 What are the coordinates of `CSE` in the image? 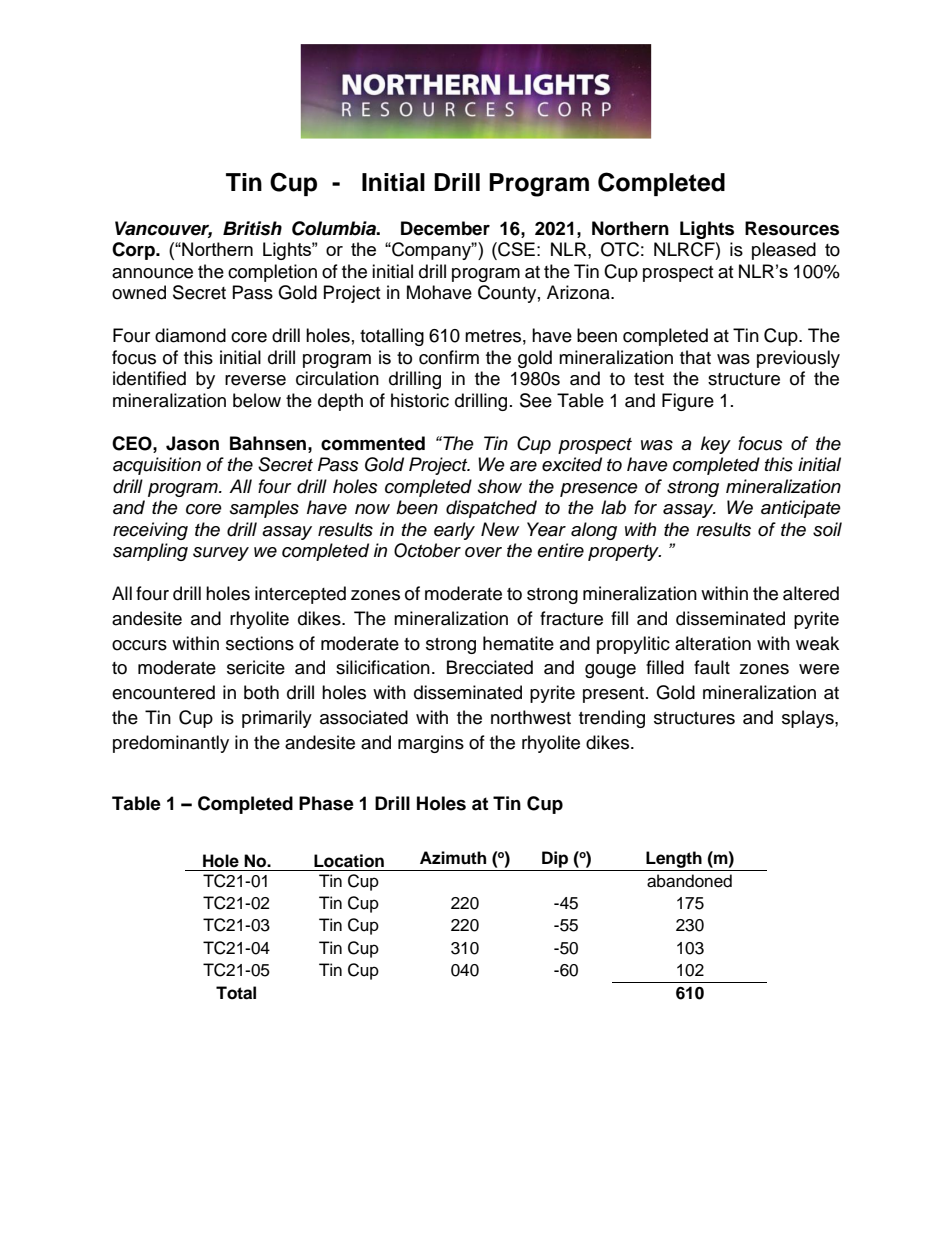 It's located at (515, 249).
